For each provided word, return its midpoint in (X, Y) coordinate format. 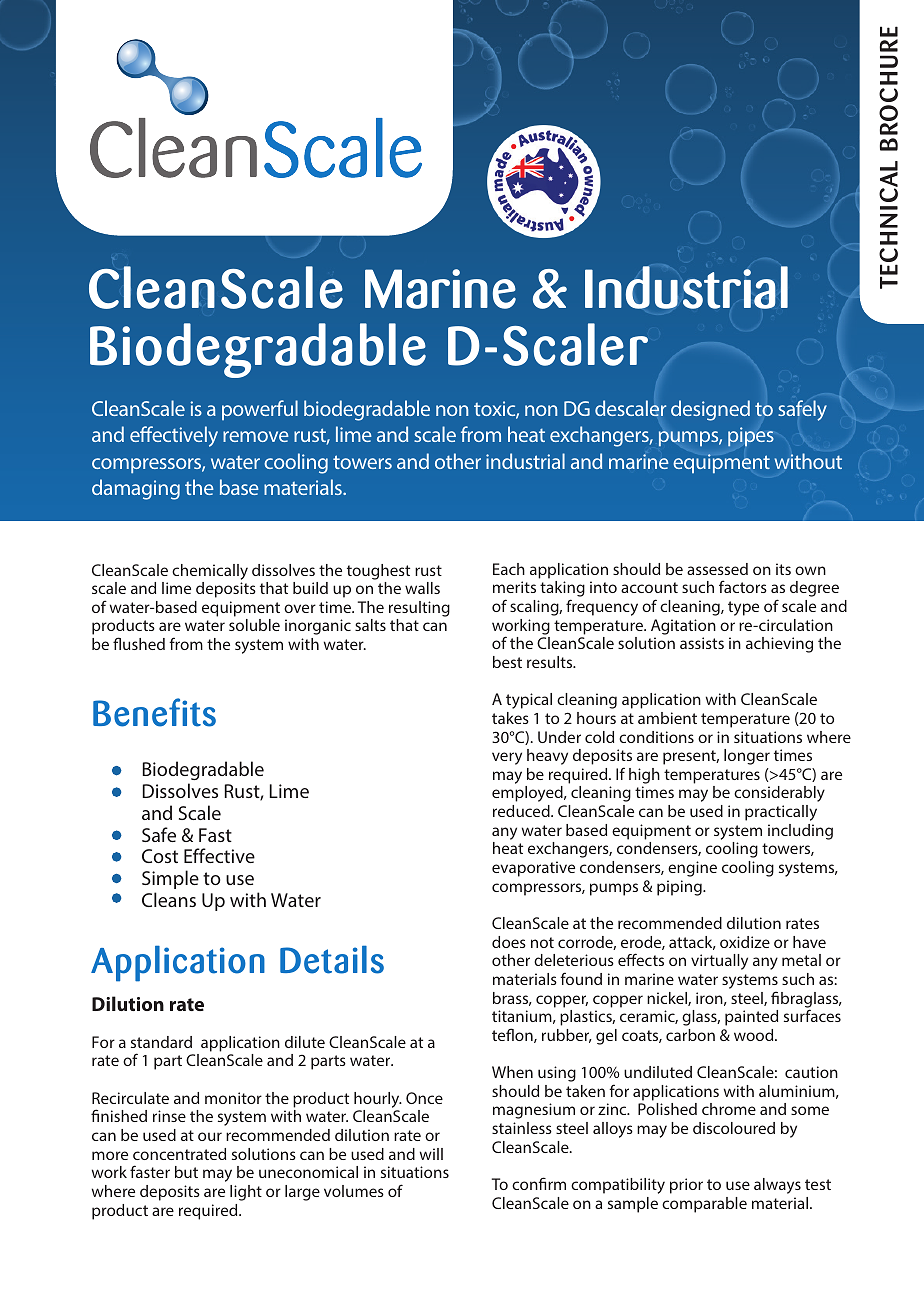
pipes (751, 437)
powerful (260, 410)
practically (781, 813)
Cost (160, 856)
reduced (522, 811)
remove (256, 436)
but (186, 1172)
